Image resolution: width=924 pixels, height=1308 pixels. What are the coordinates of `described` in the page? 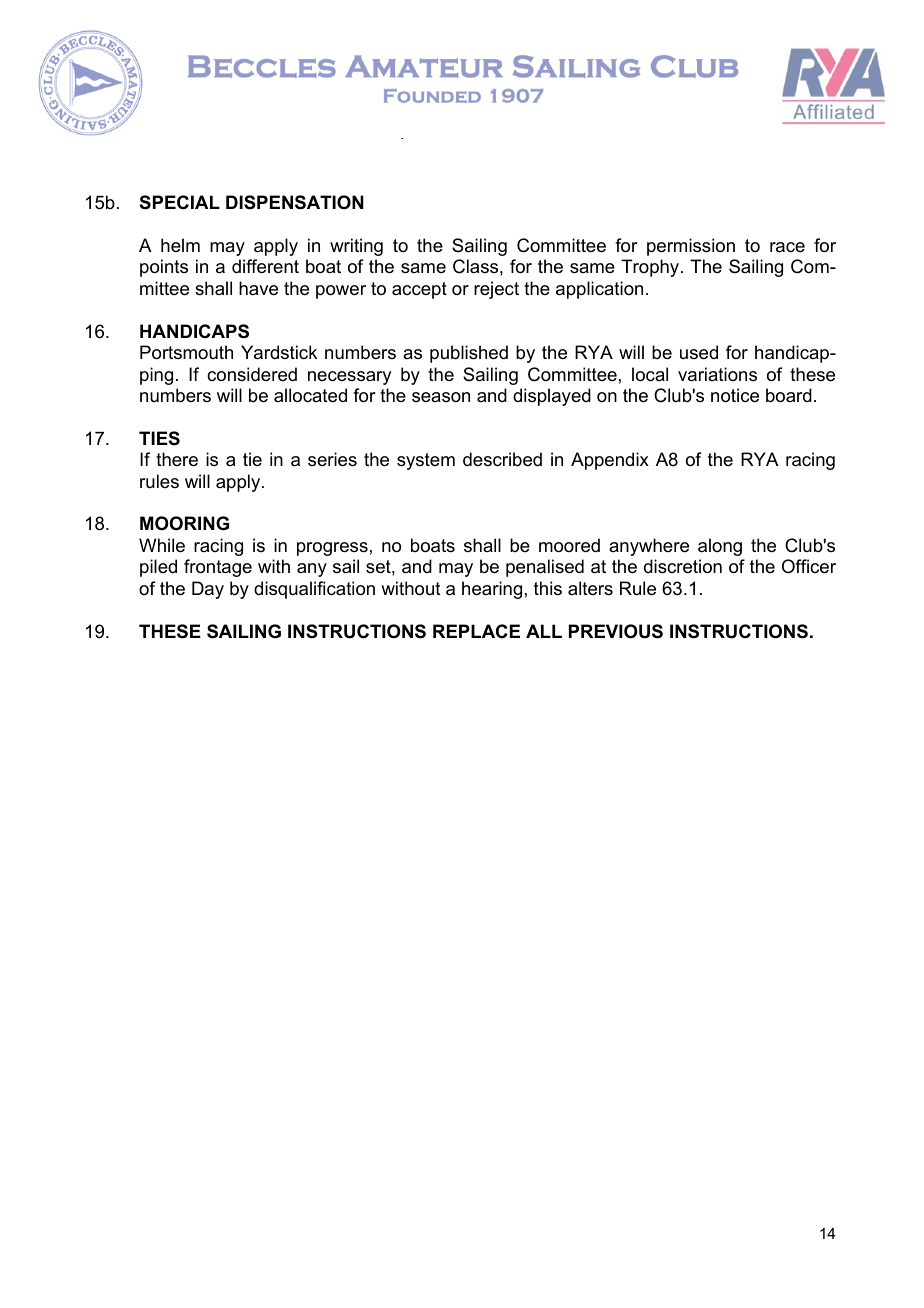 It's located at (502, 459).
